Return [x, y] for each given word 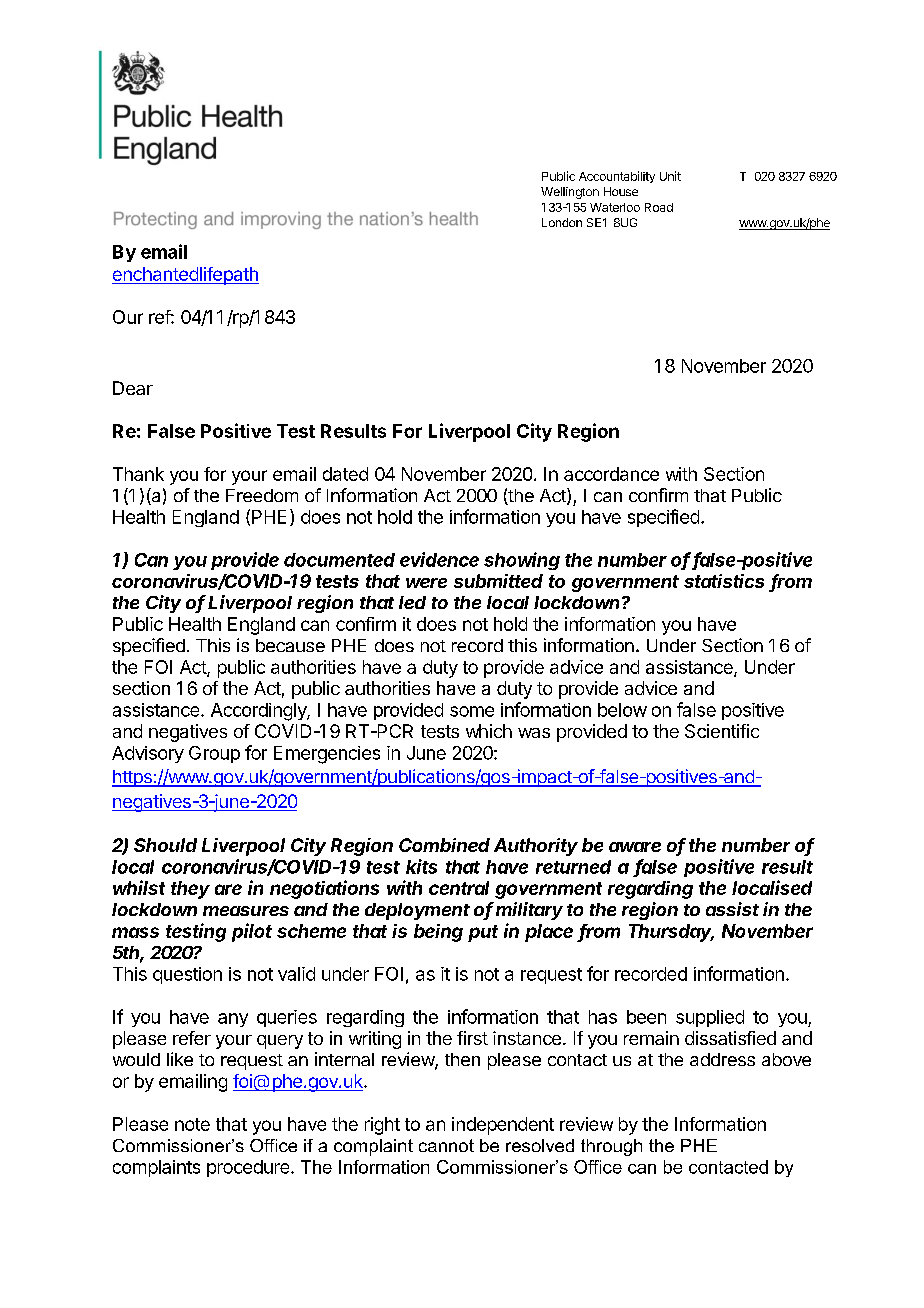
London [562, 222]
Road [659, 207]
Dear [133, 388]
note [192, 1124]
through [611, 1147]
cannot [446, 1145]
